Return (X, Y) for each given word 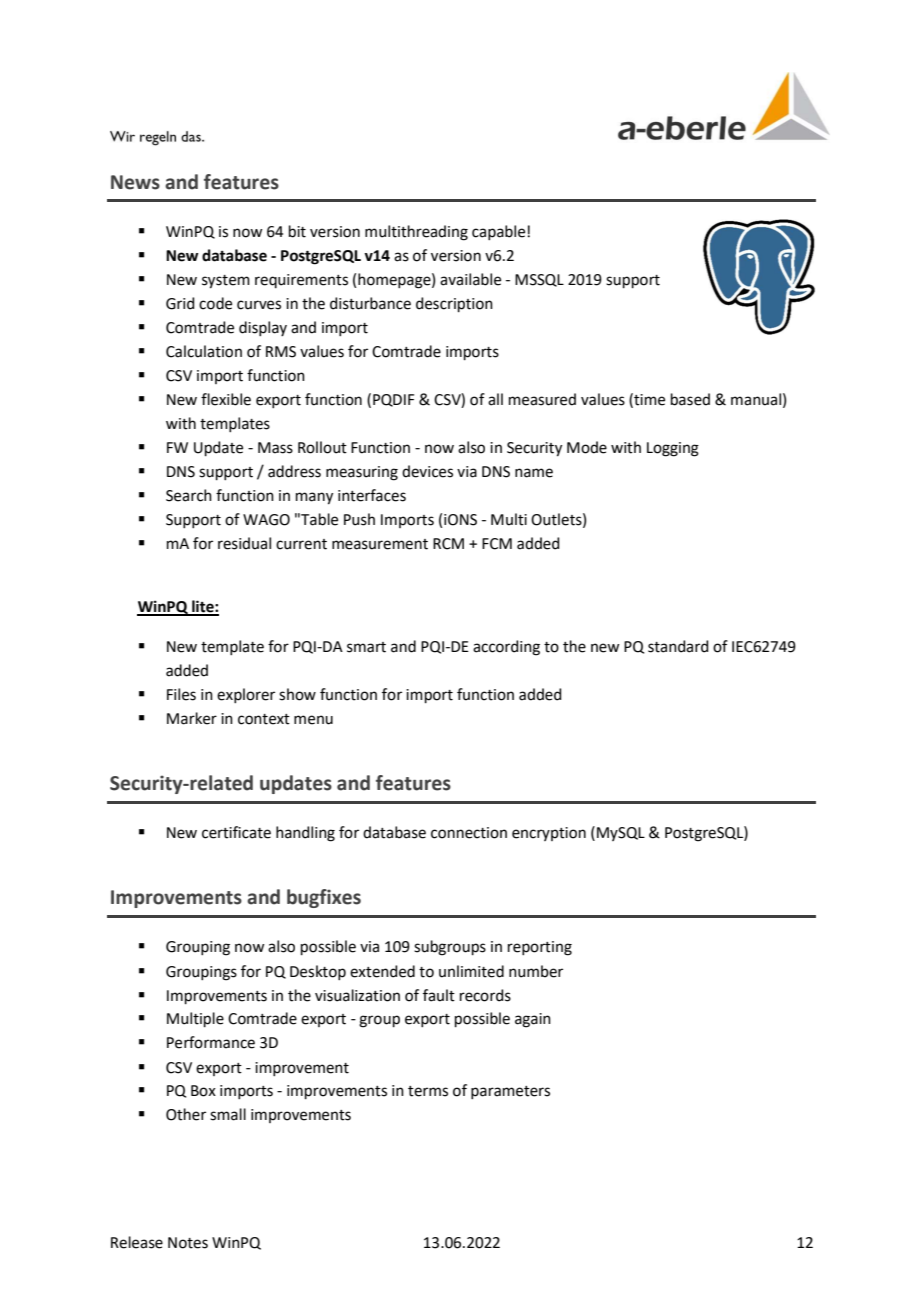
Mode (587, 447)
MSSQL (539, 280)
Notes (188, 1243)
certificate (236, 832)
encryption (549, 834)
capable (500, 232)
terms (428, 1091)
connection (469, 833)
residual (244, 543)
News (135, 182)
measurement (380, 544)
